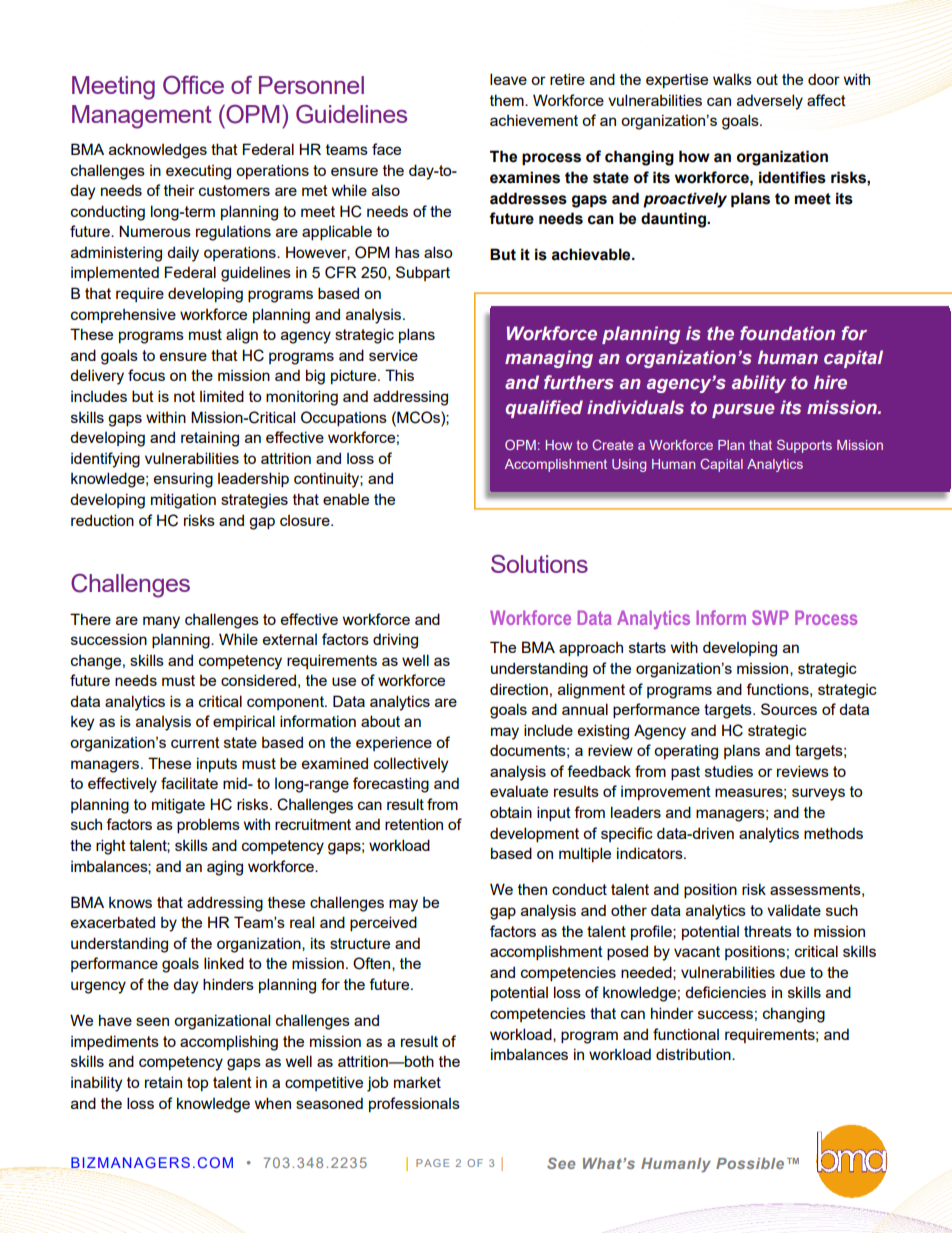 This screenshot has width=952, height=1233. Describe the element at coordinates (161, 622) in the screenshot. I see `many` at that location.
